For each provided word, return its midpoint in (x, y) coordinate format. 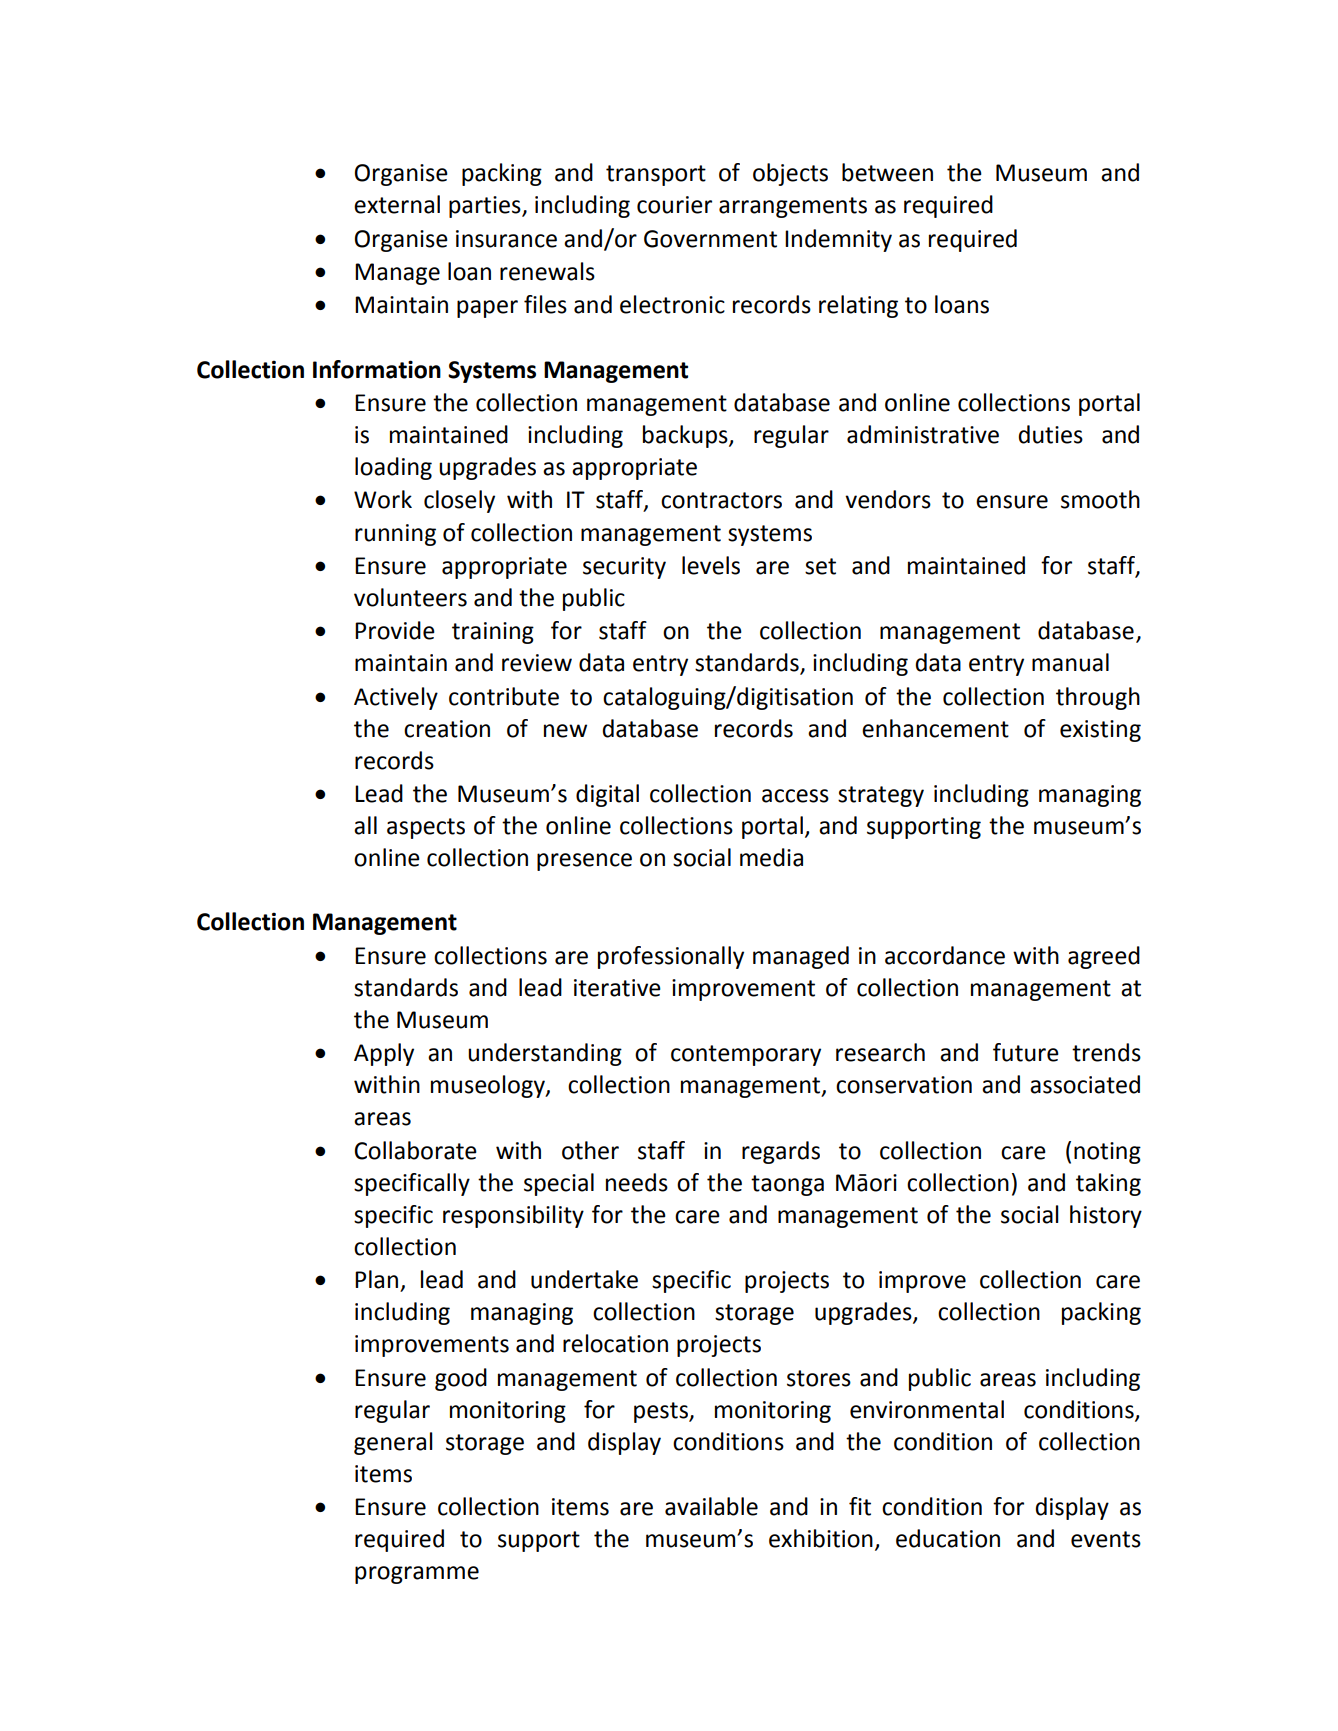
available (711, 1506)
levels (711, 565)
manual (1070, 662)
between (887, 172)
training (493, 633)
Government (710, 239)
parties (486, 207)
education (948, 1538)
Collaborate (416, 1150)
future (1026, 1052)
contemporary (746, 1055)
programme (417, 1575)
